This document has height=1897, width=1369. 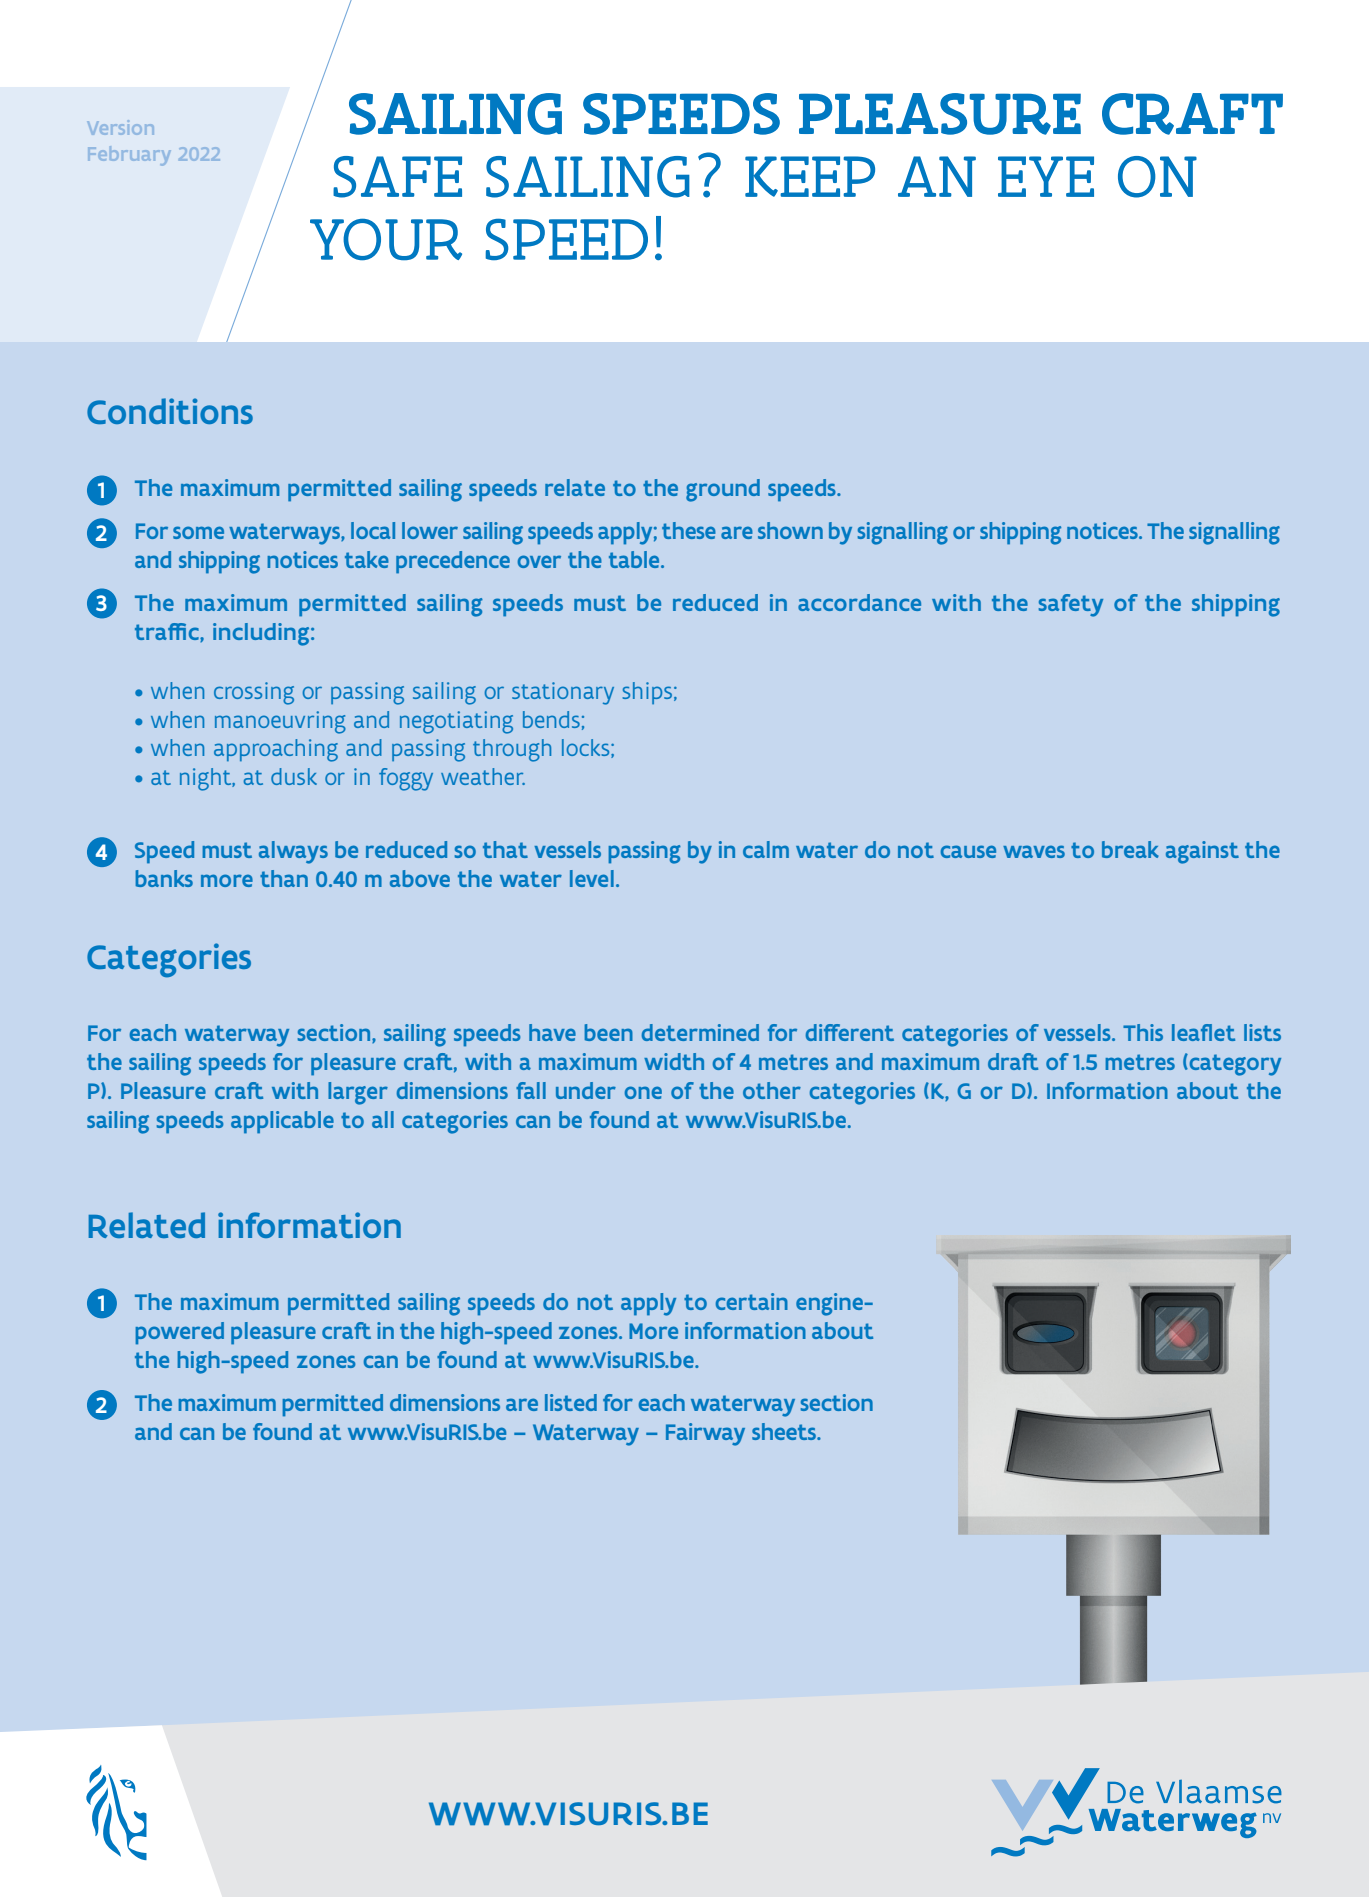 What do you see at coordinates (1143, 1032) in the document?
I see `This` at bounding box center [1143, 1032].
